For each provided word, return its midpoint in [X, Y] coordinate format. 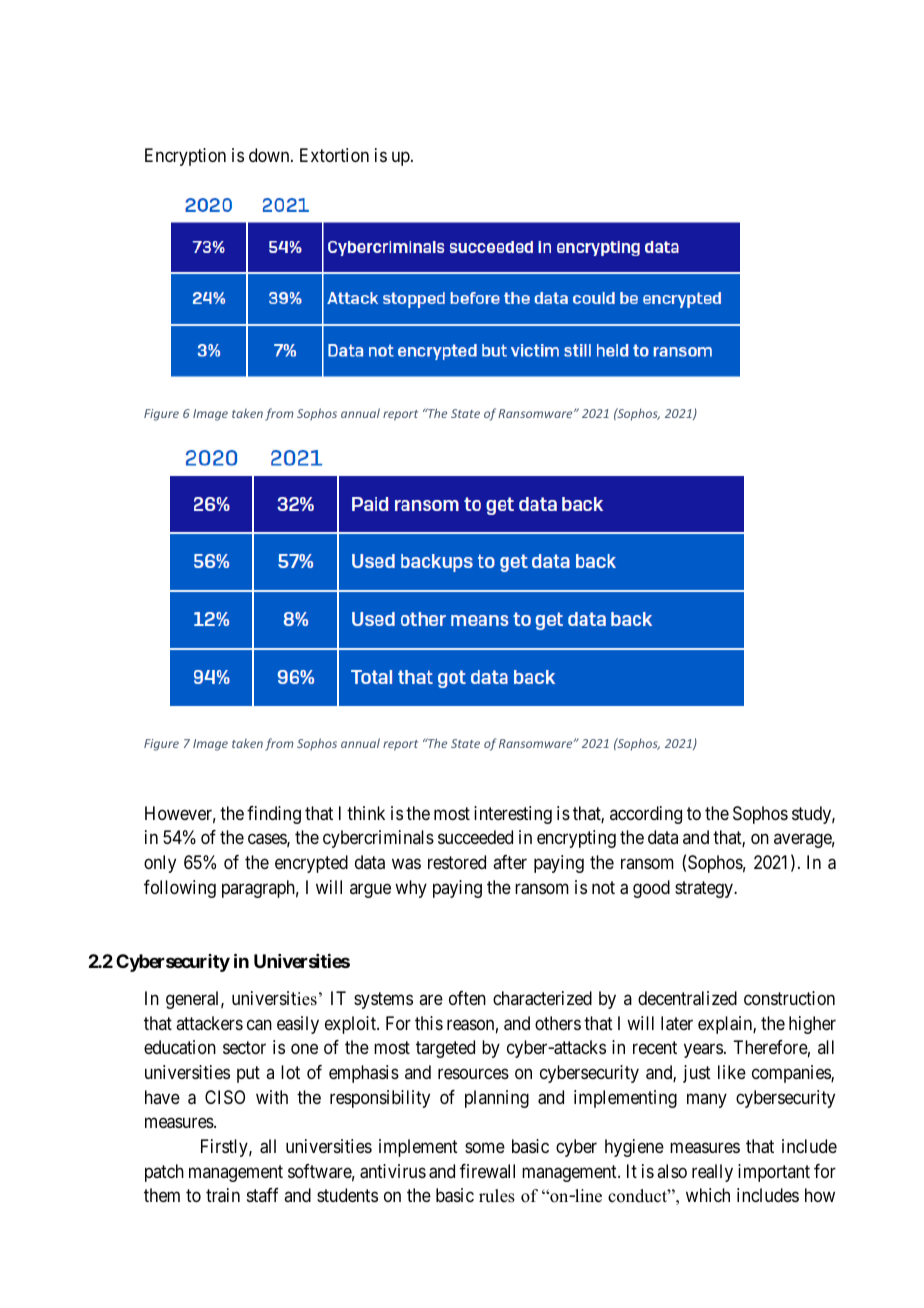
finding [274, 815]
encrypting [576, 839]
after [510, 862]
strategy [705, 889]
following [180, 889]
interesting [513, 815]
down [270, 155]
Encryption [185, 157]
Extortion [334, 155]
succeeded [475, 837]
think [366, 813]
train [223, 1195]
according [646, 815]
